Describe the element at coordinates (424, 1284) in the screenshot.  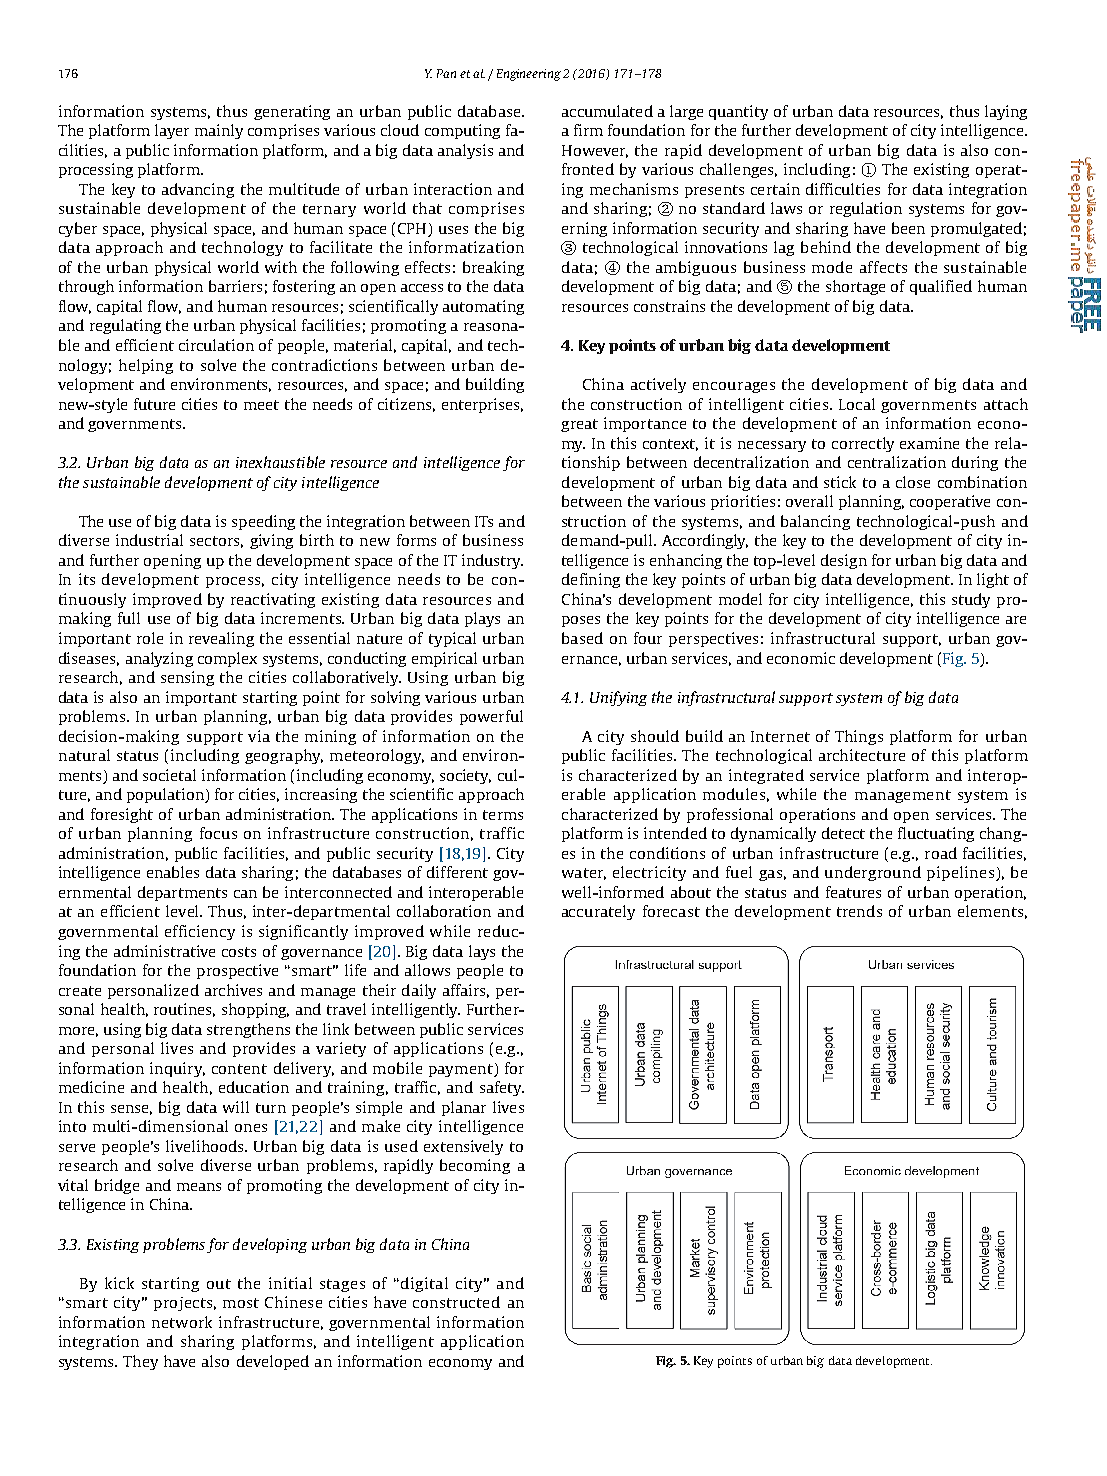
I see `digital` at that location.
